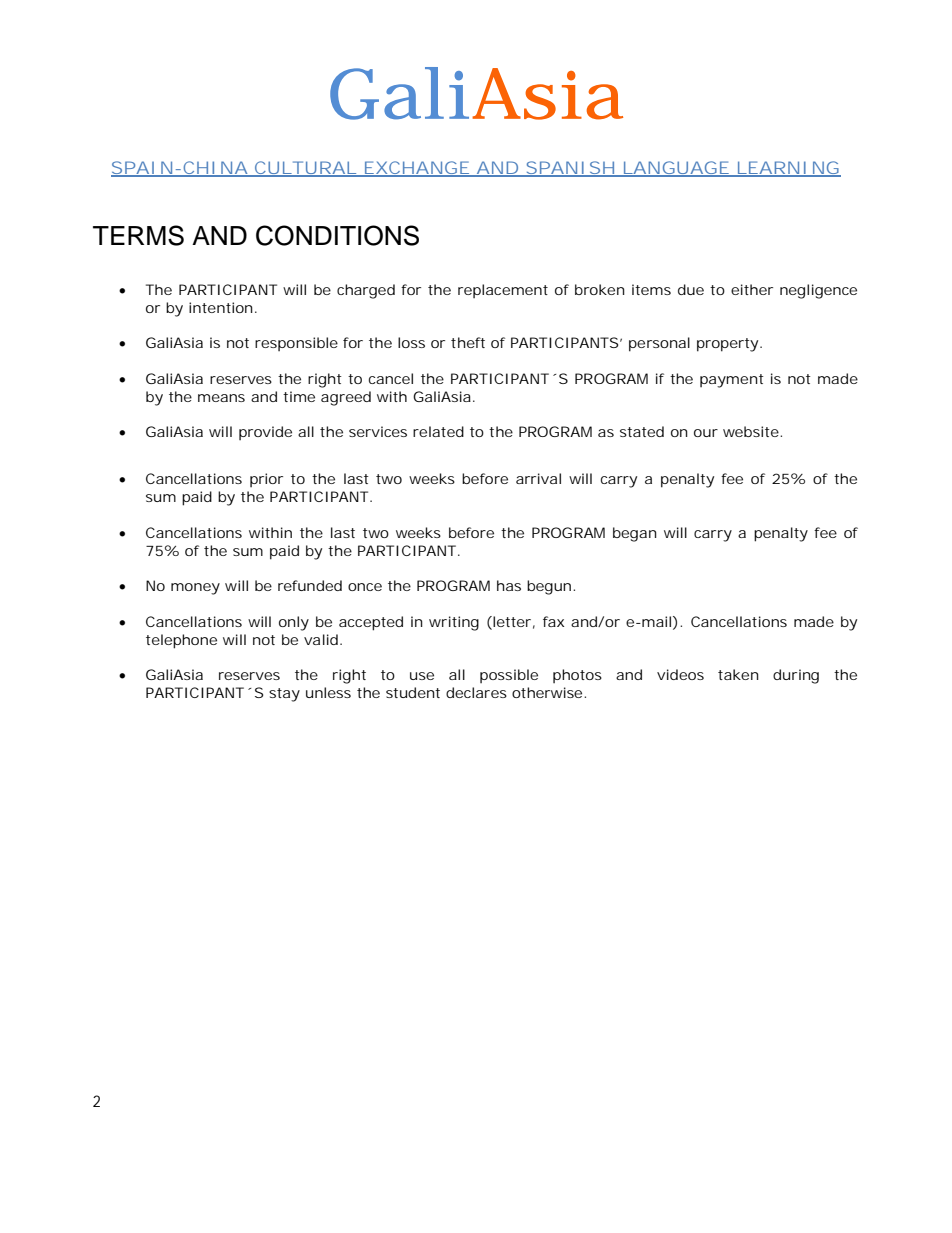 The width and height of the screenshot is (952, 1233). Describe the element at coordinates (284, 695) in the screenshot. I see `stay` at that location.
